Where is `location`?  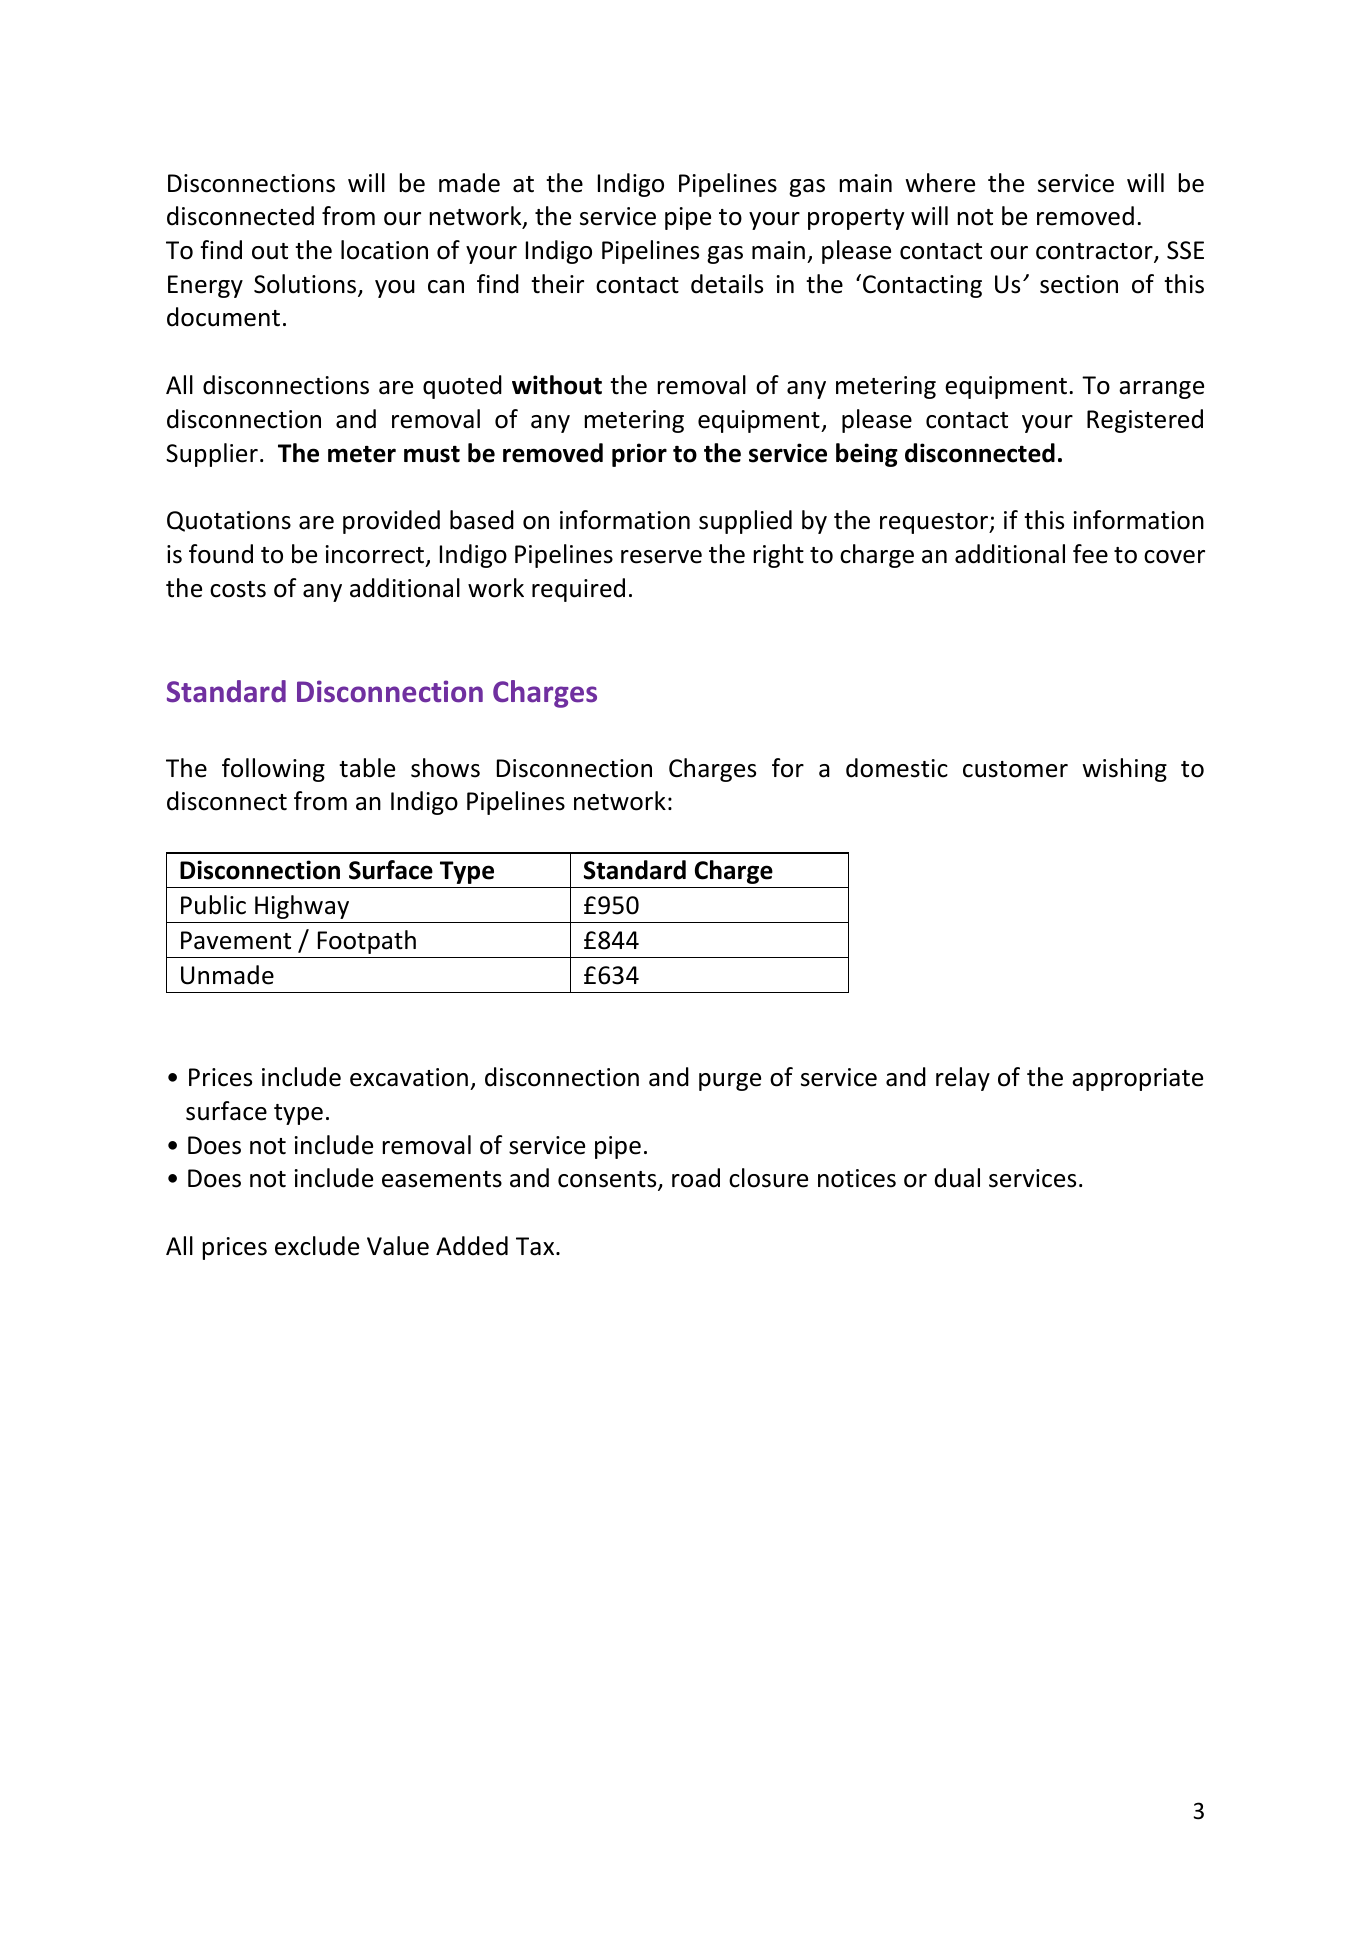
location is located at coordinates (384, 250).
